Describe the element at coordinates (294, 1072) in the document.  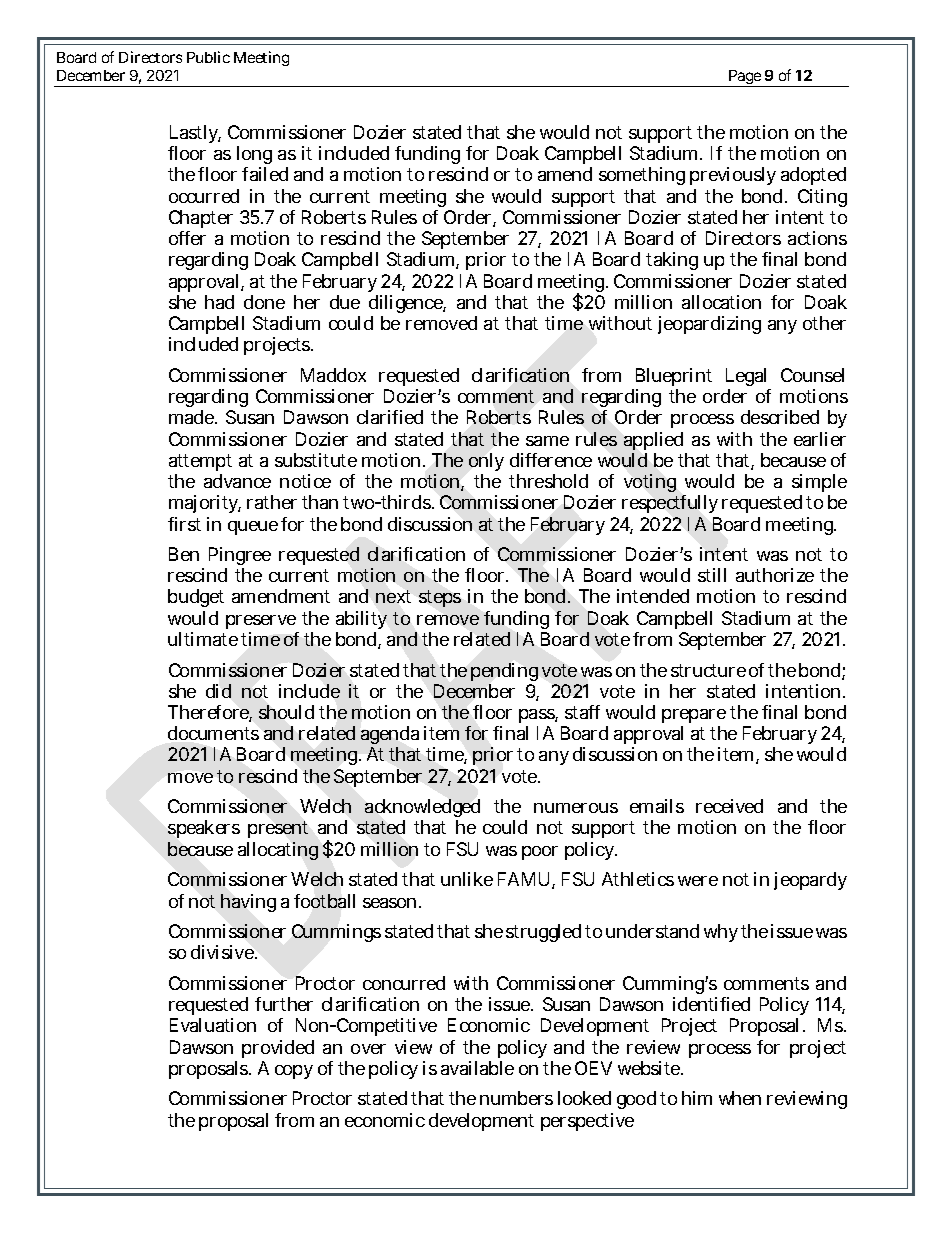
I see `copy` at that location.
